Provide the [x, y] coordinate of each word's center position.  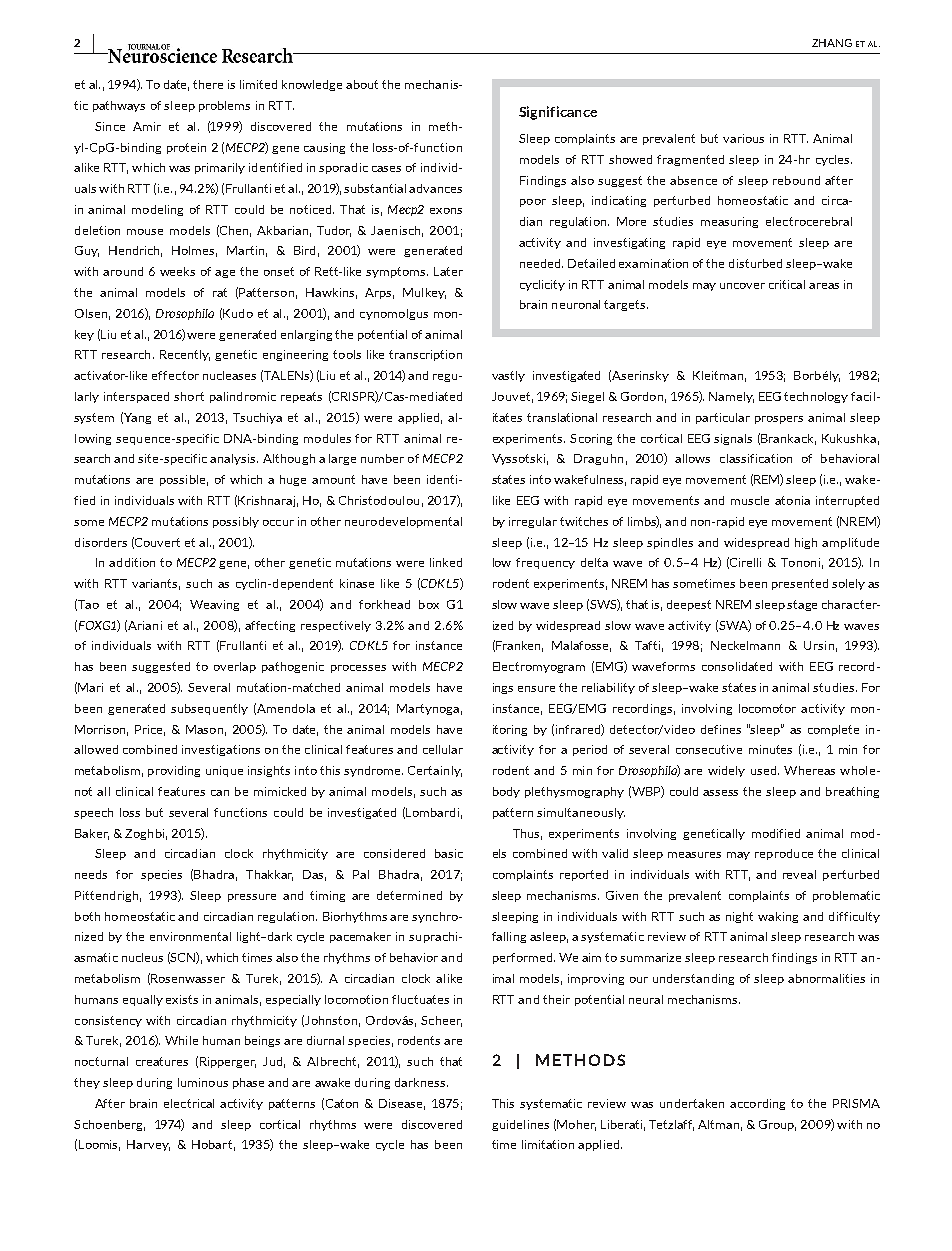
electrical [189, 1103]
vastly [508, 376]
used [763, 770]
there [208, 84]
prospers [779, 420]
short [189, 396]
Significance [558, 113]
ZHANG [832, 43]
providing [174, 771]
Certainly [435, 771]
